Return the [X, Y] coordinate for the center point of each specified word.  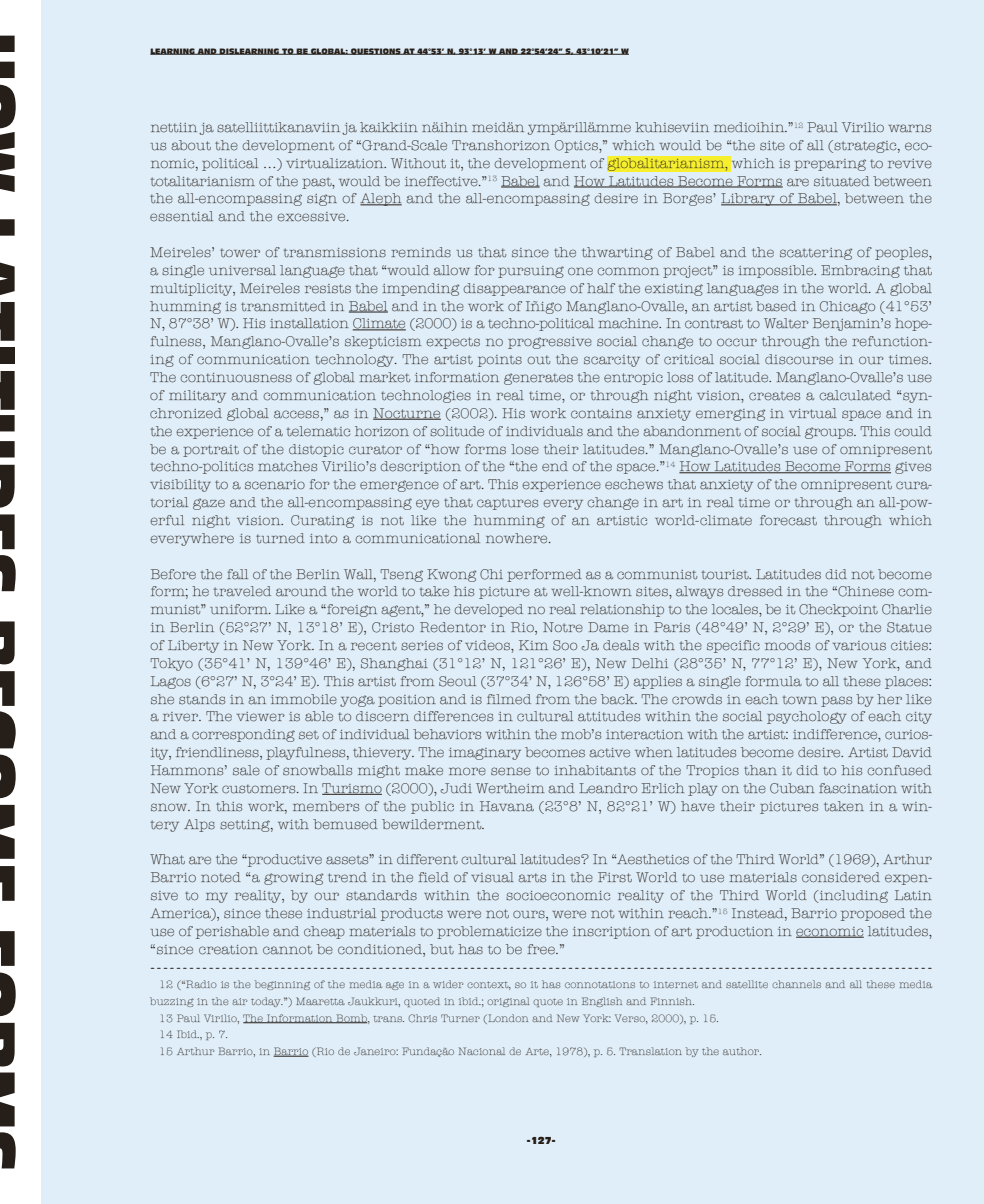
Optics [577, 146]
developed [488, 610]
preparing [830, 165]
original [508, 1002]
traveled [242, 591]
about [191, 145]
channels [796, 984]
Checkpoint [838, 610]
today [267, 1002]
